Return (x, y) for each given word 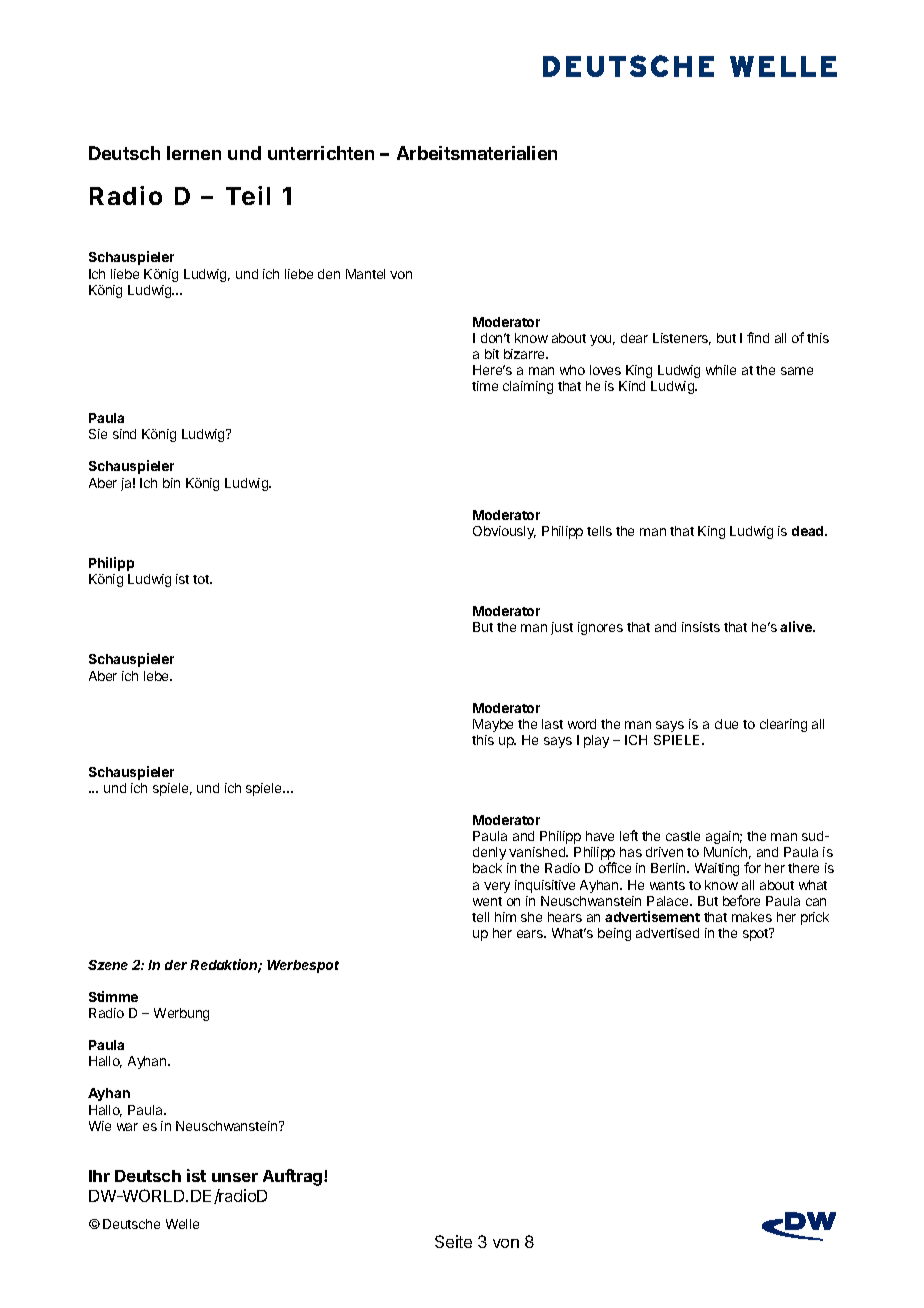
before (741, 900)
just (562, 628)
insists (701, 627)
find (758, 337)
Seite (453, 1241)
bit (492, 354)
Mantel (365, 274)
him (505, 917)
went (487, 901)
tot (202, 579)
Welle (182, 1224)
